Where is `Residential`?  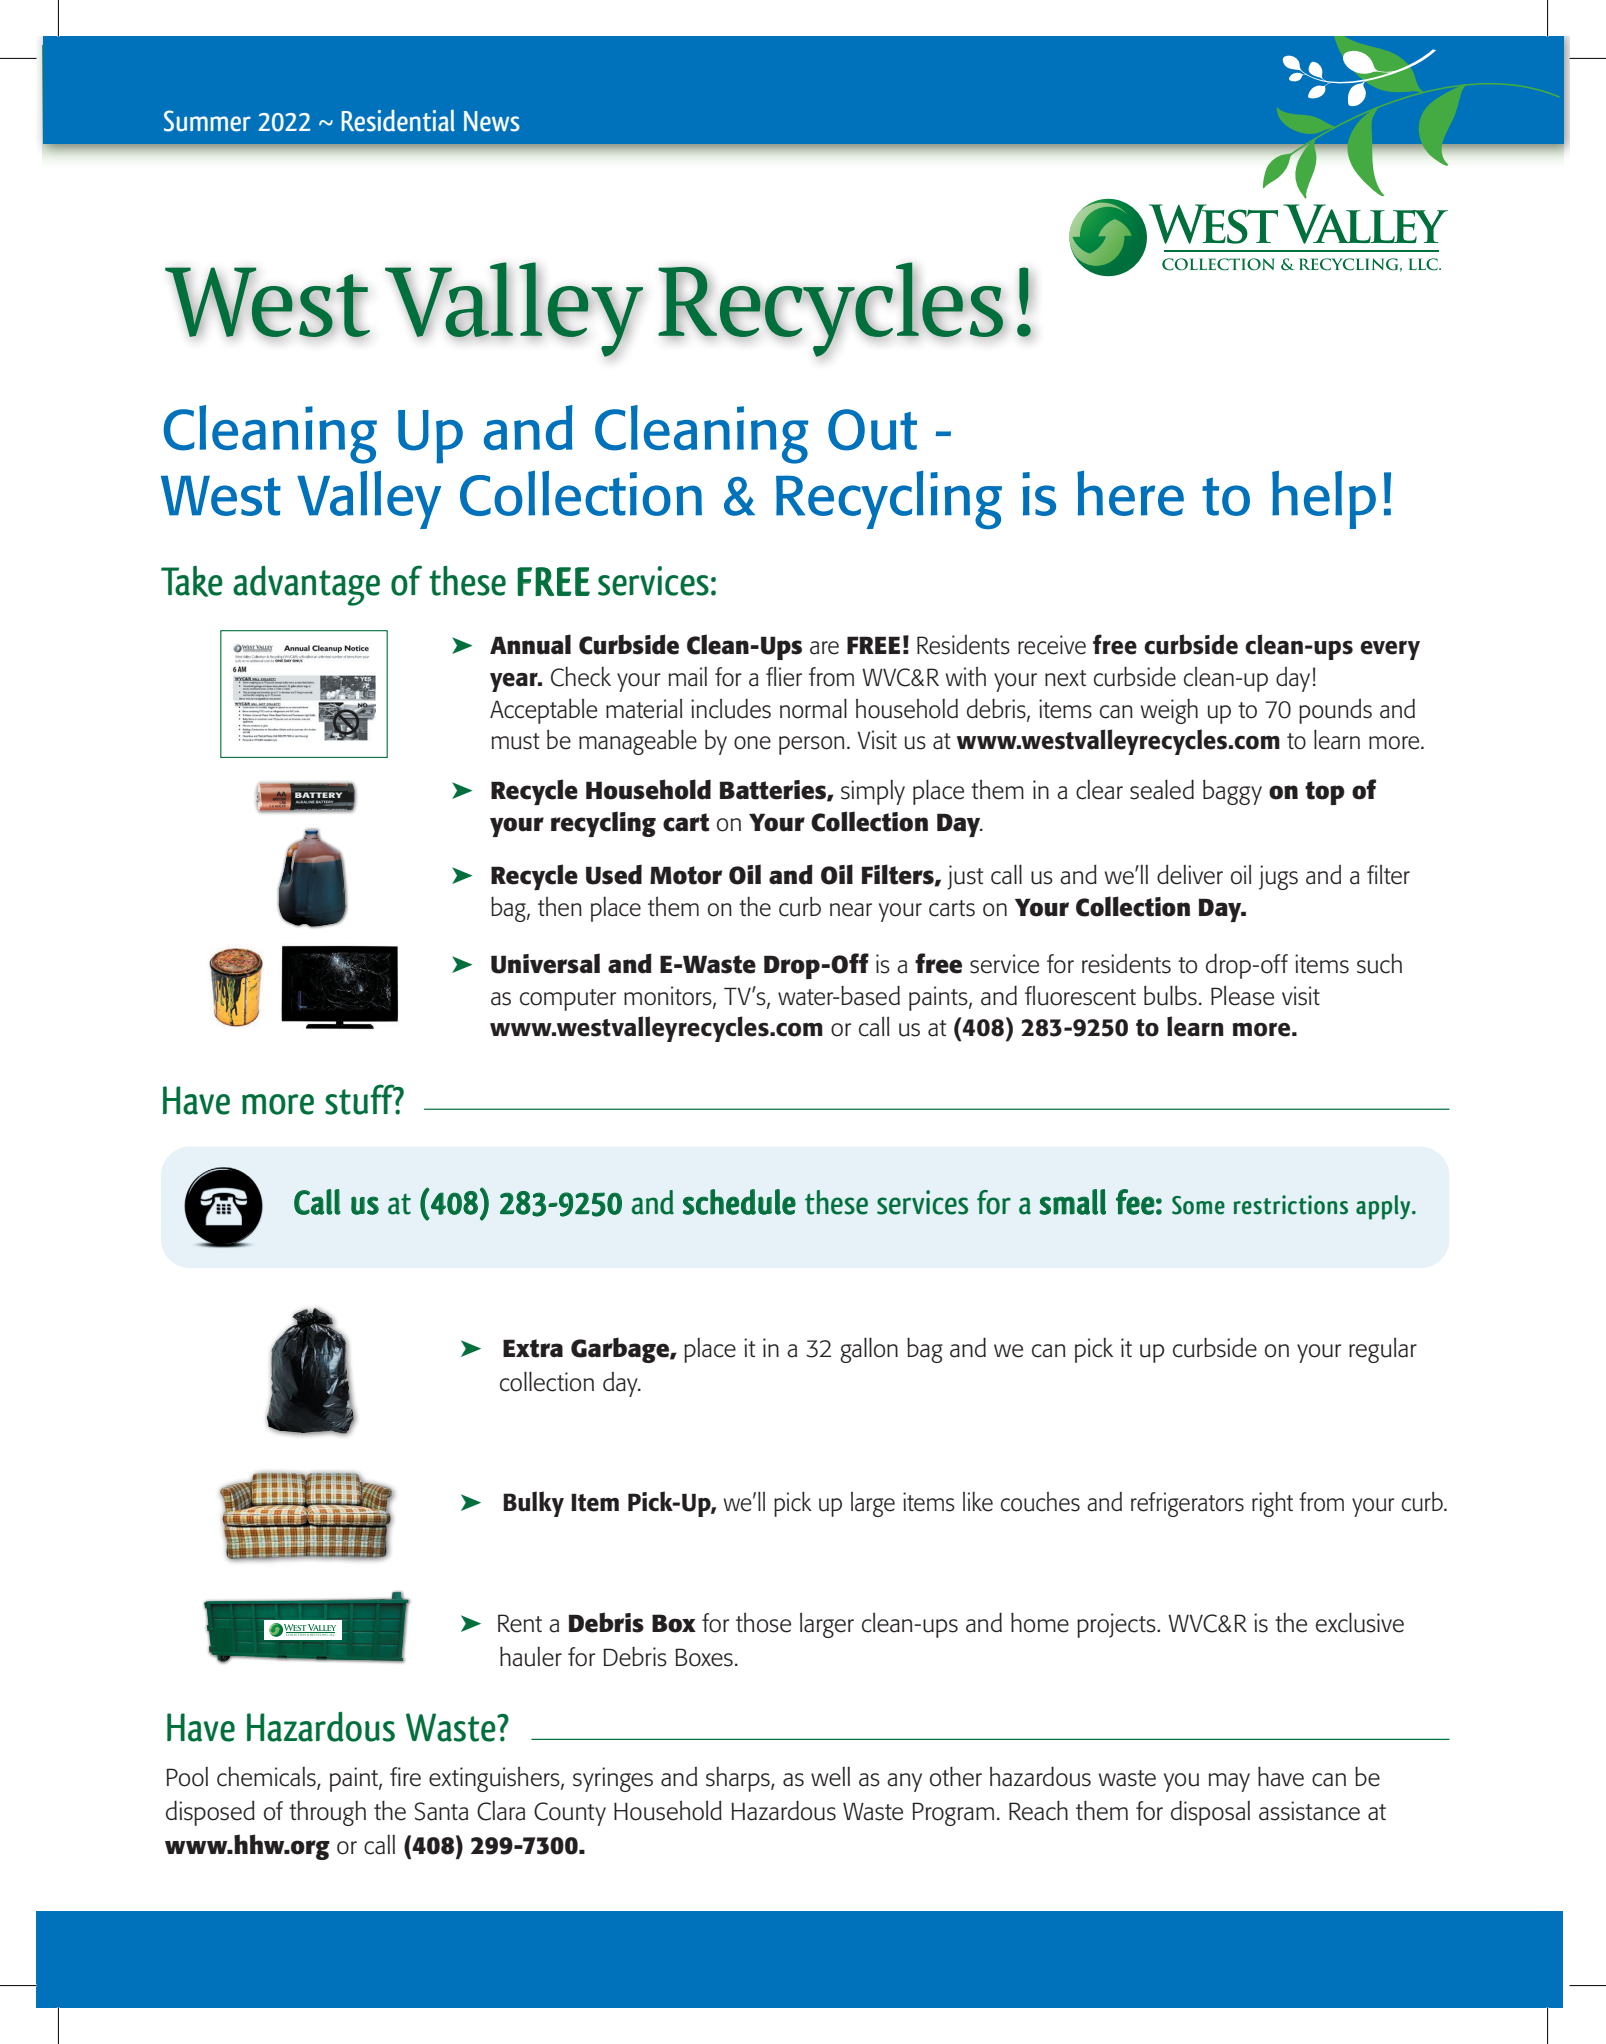 Residential is located at coordinates (398, 120).
